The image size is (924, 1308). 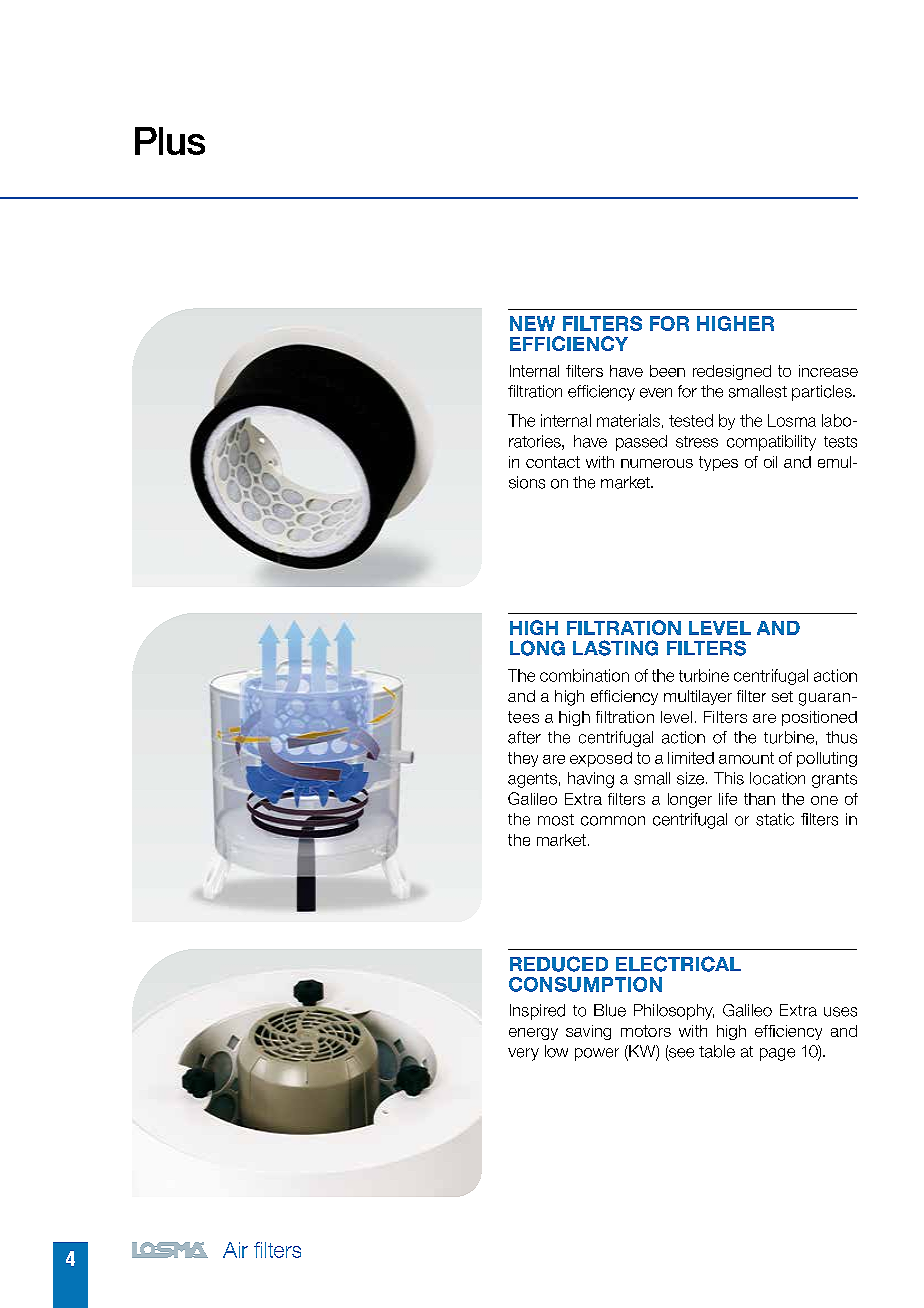 What do you see at coordinates (782, 696) in the page?
I see `set` at bounding box center [782, 696].
